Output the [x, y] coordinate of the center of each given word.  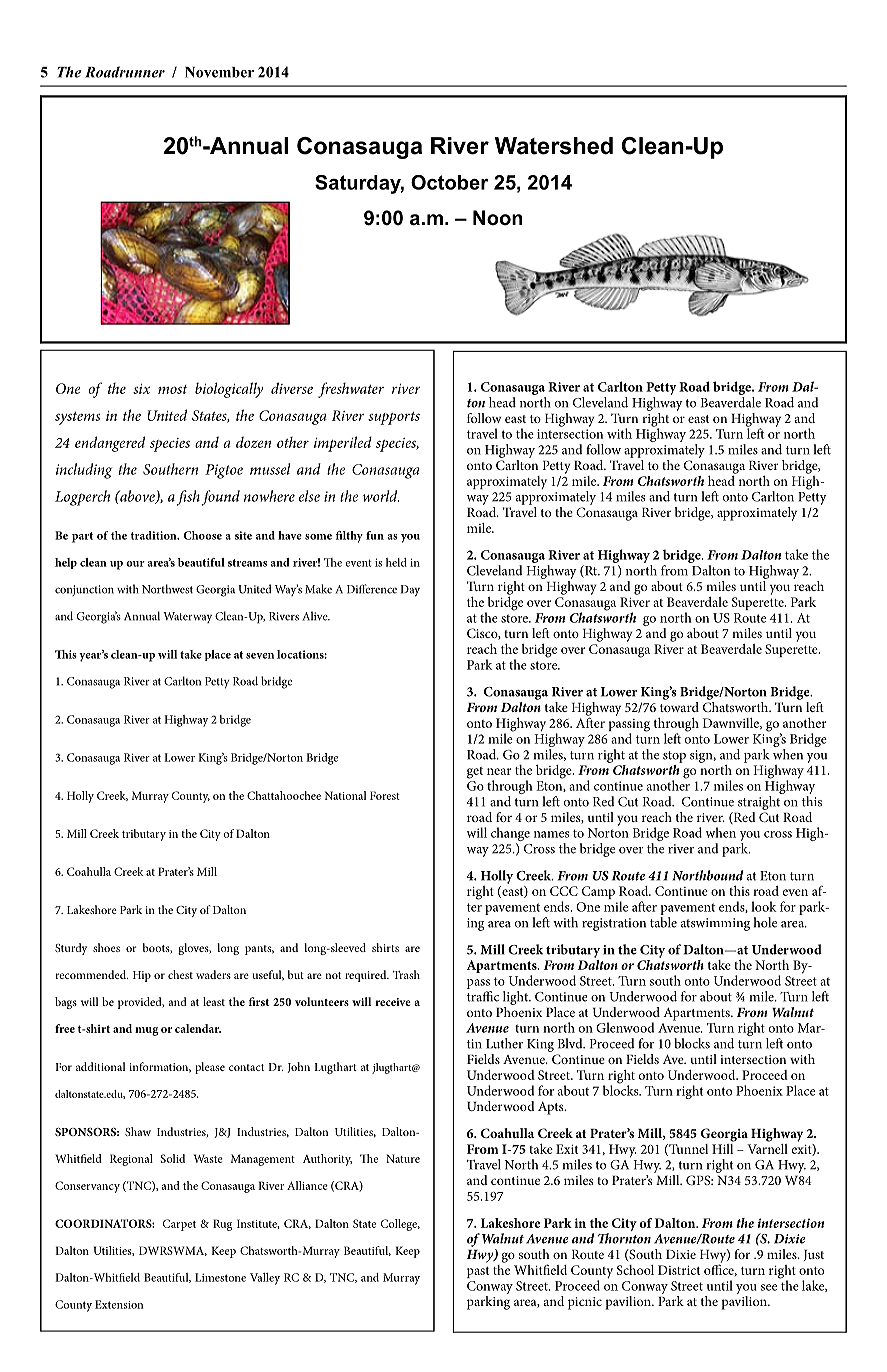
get [475, 773]
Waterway [187, 617]
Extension [119, 1304]
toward [679, 707]
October [449, 182]
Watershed [554, 146]
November [219, 72]
